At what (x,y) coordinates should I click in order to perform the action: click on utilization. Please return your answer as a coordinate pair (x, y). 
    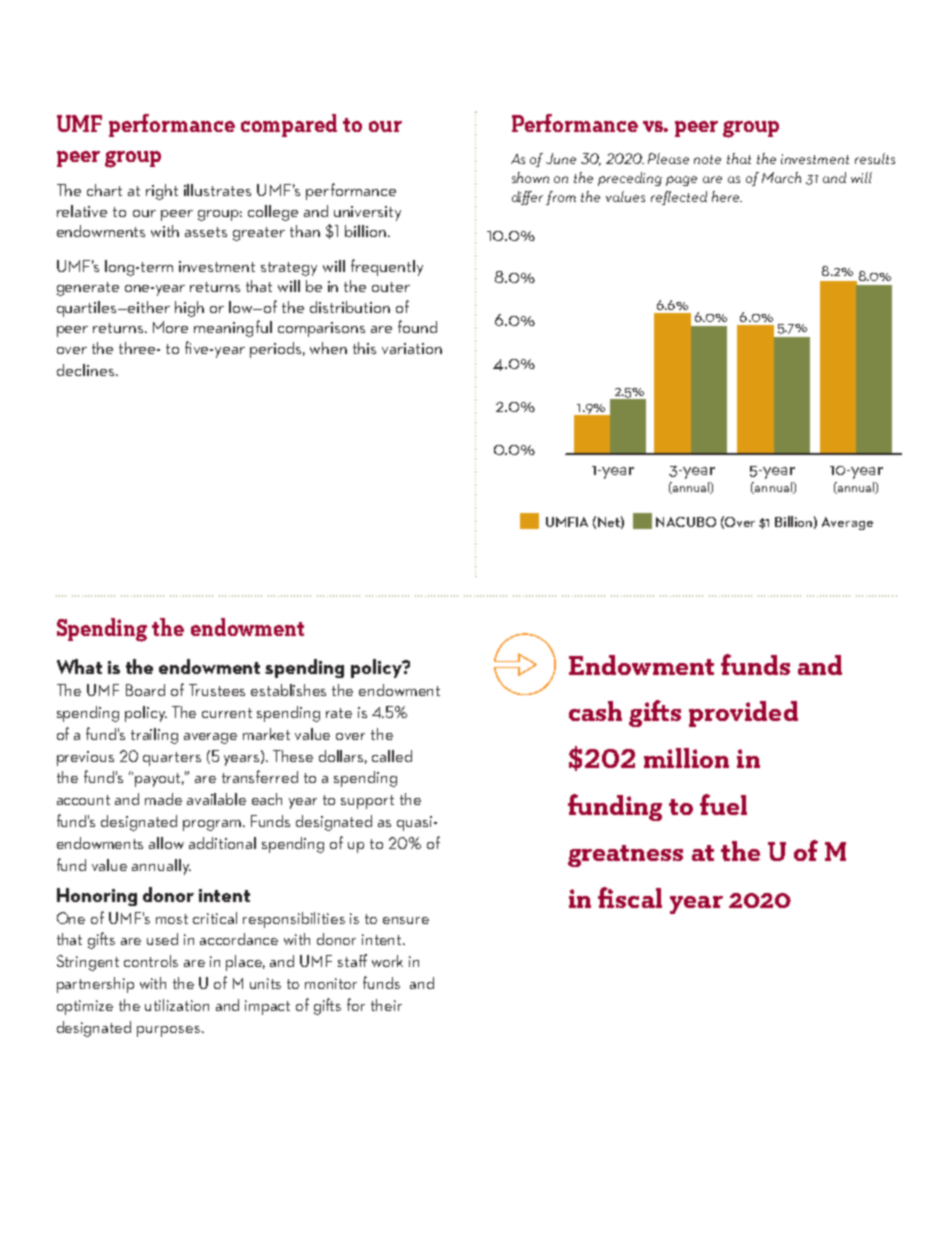
    Looking at the image, I should click on (177, 1005).
